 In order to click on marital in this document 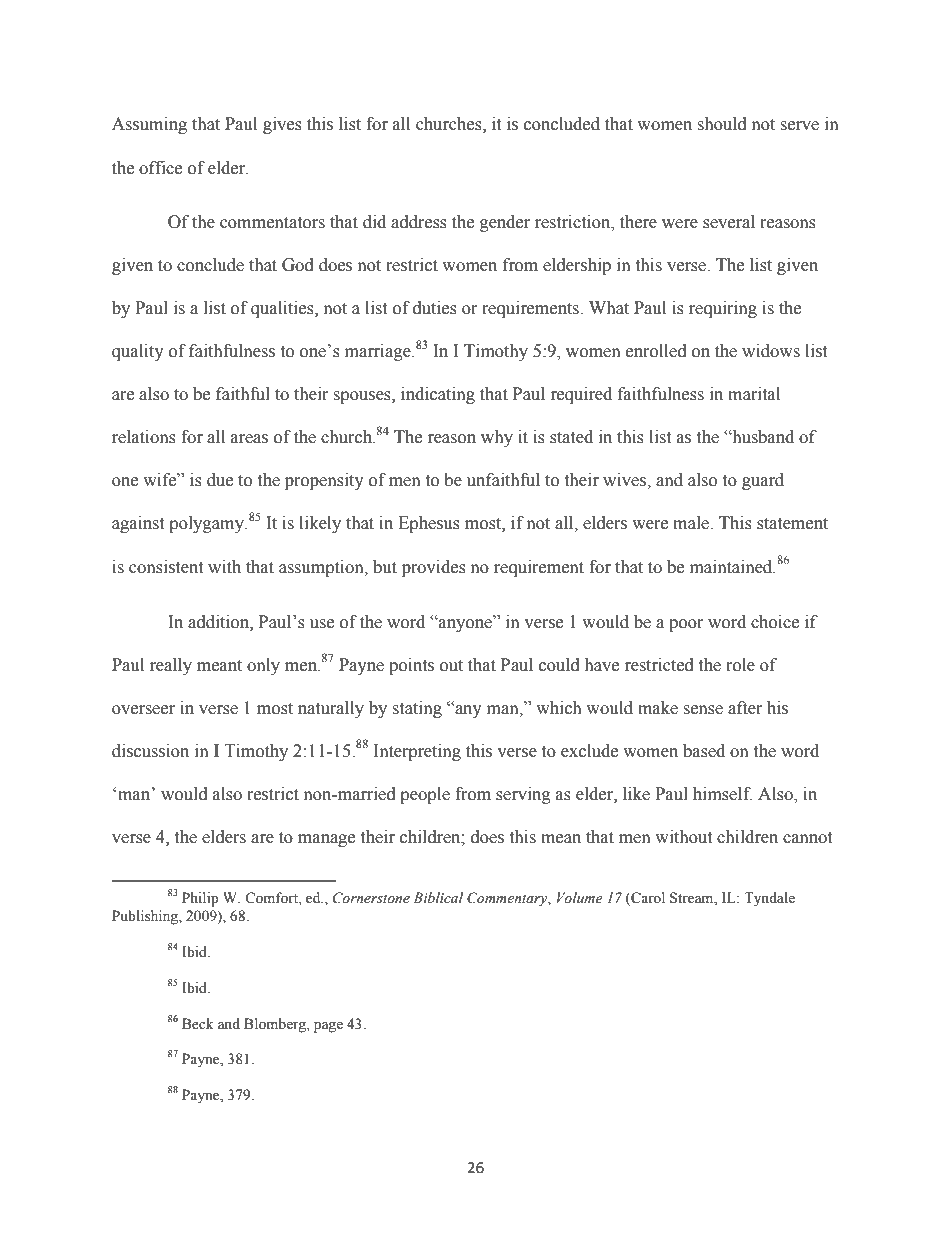, I will do `click(754, 394)`.
